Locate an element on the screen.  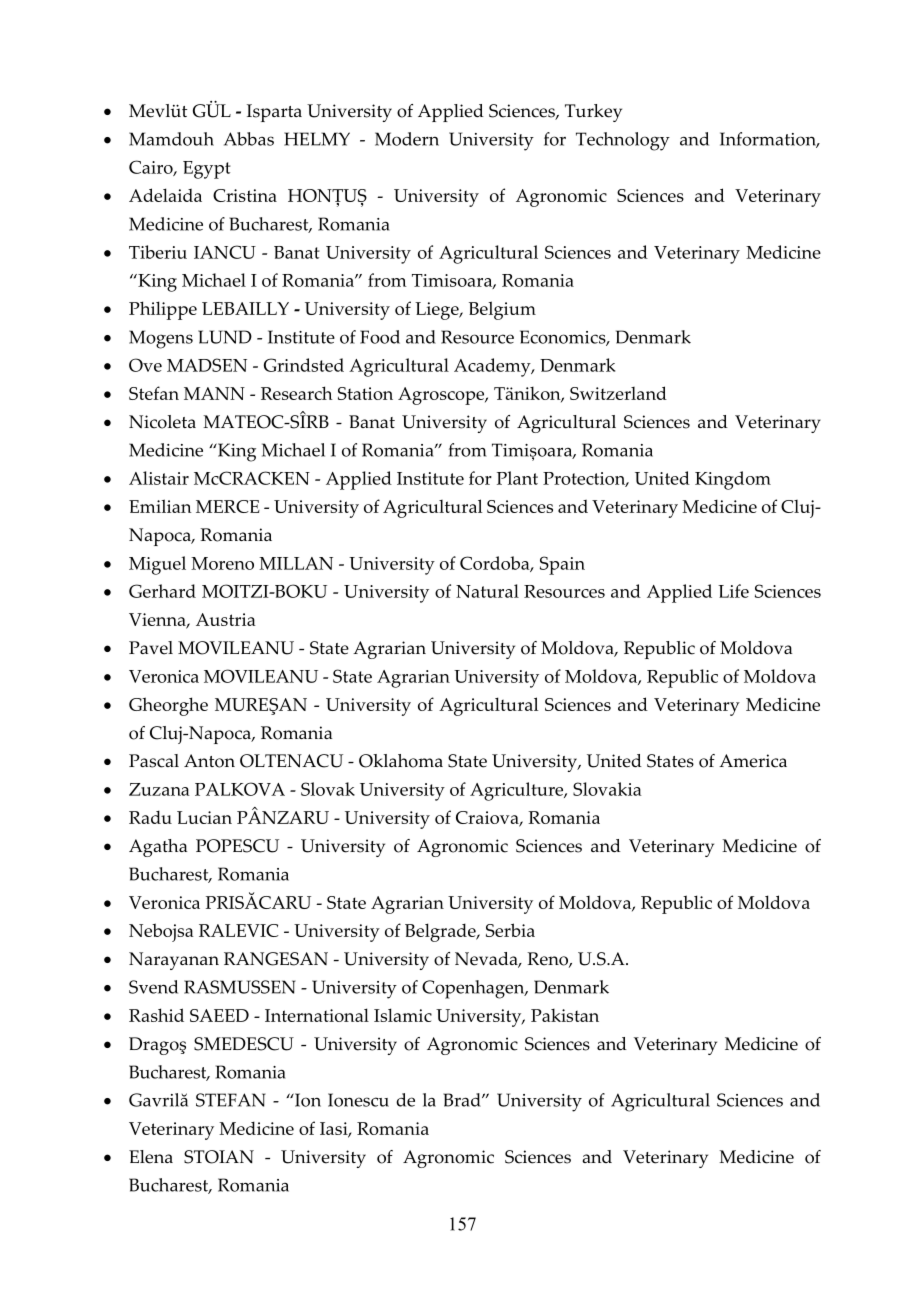
Lucian is located at coordinates (204, 817).
